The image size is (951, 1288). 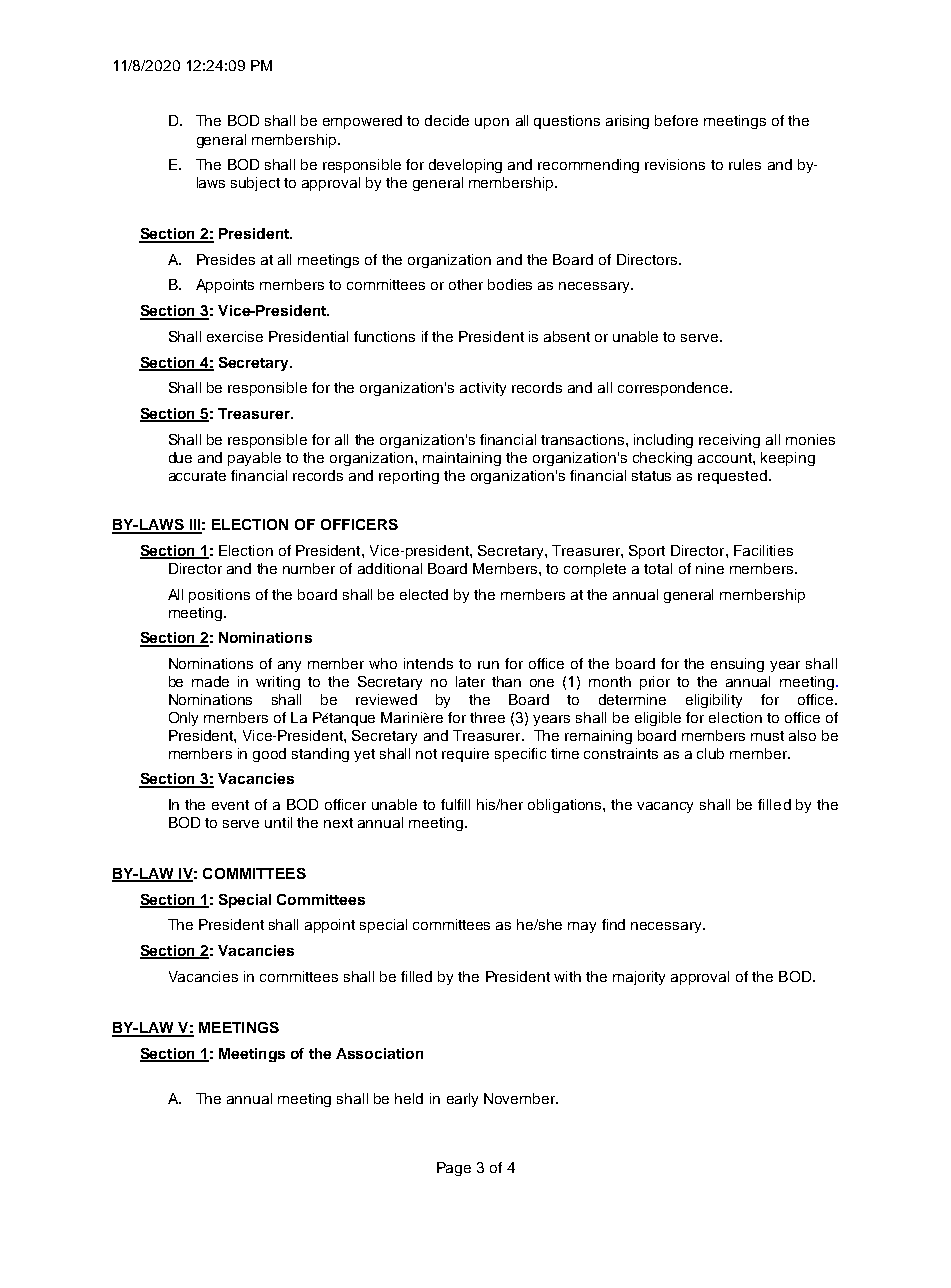 I want to click on any, so click(x=289, y=666).
